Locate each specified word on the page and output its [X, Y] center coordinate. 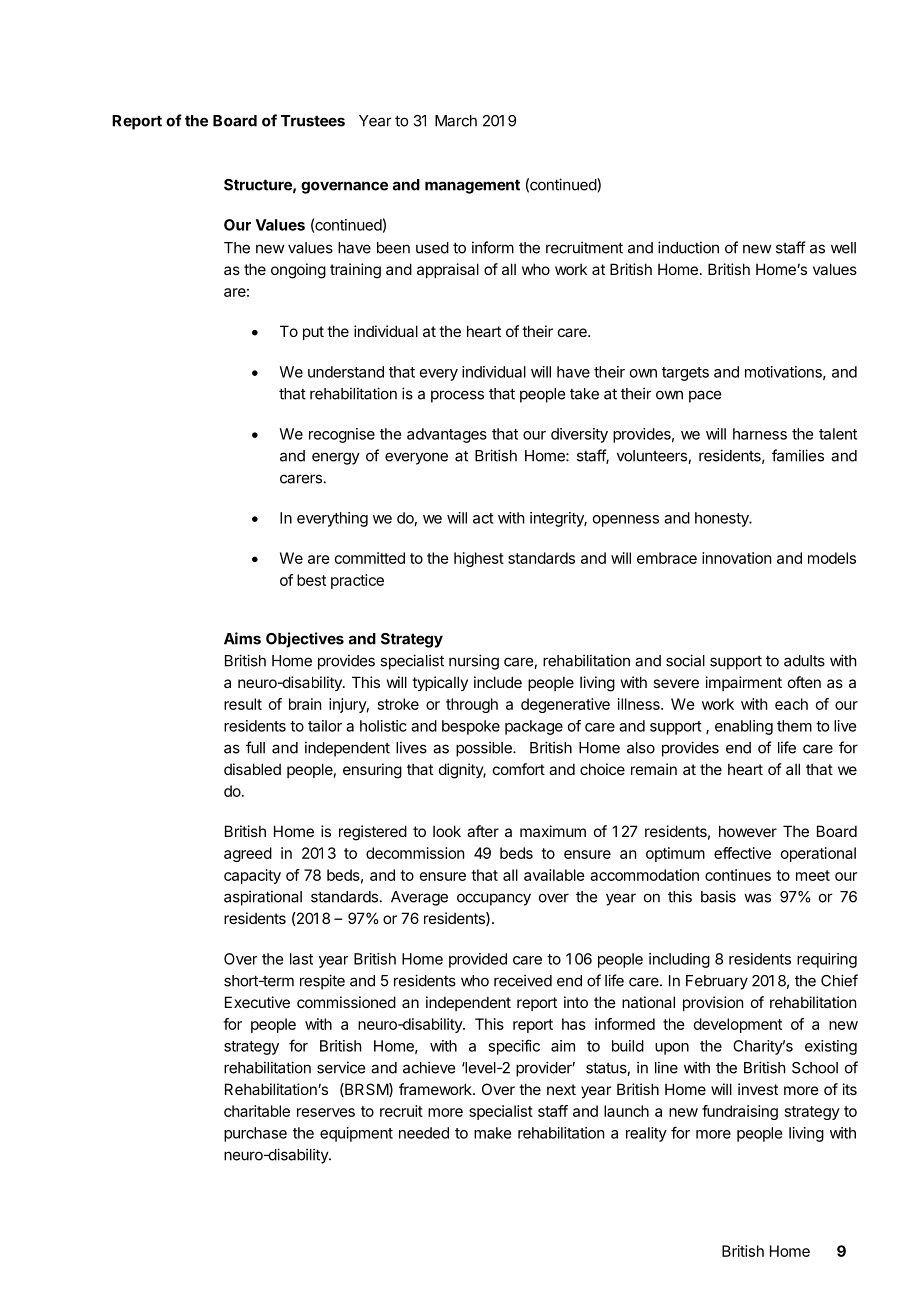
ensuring [372, 771]
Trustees [313, 121]
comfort [519, 769]
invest [758, 1089]
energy [336, 458]
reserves [326, 1112]
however [748, 831]
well [843, 248]
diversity [579, 435]
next [561, 1089]
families [798, 455]
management [472, 186]
